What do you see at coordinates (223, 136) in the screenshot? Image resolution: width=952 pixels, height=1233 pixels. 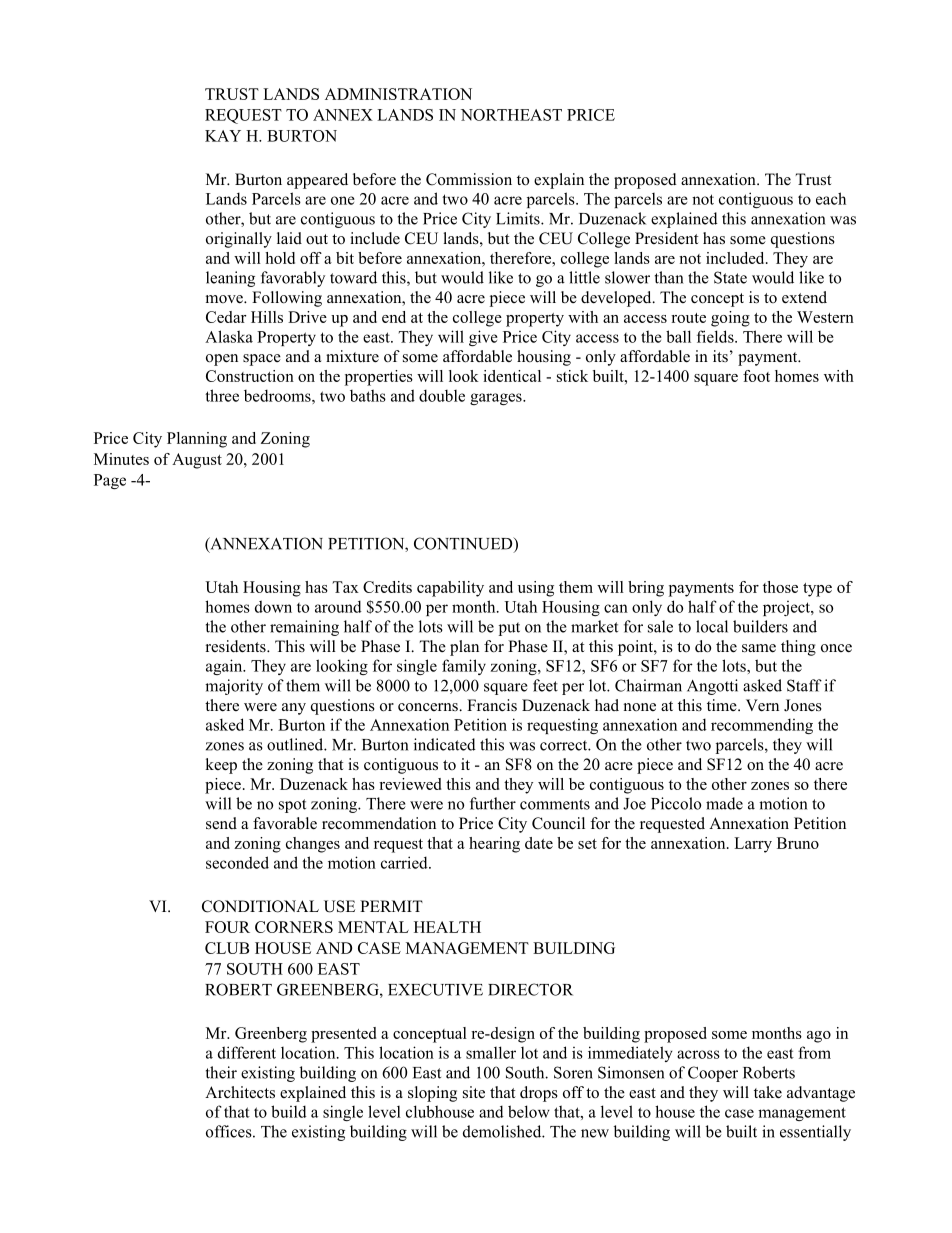 I see `KAY` at bounding box center [223, 136].
